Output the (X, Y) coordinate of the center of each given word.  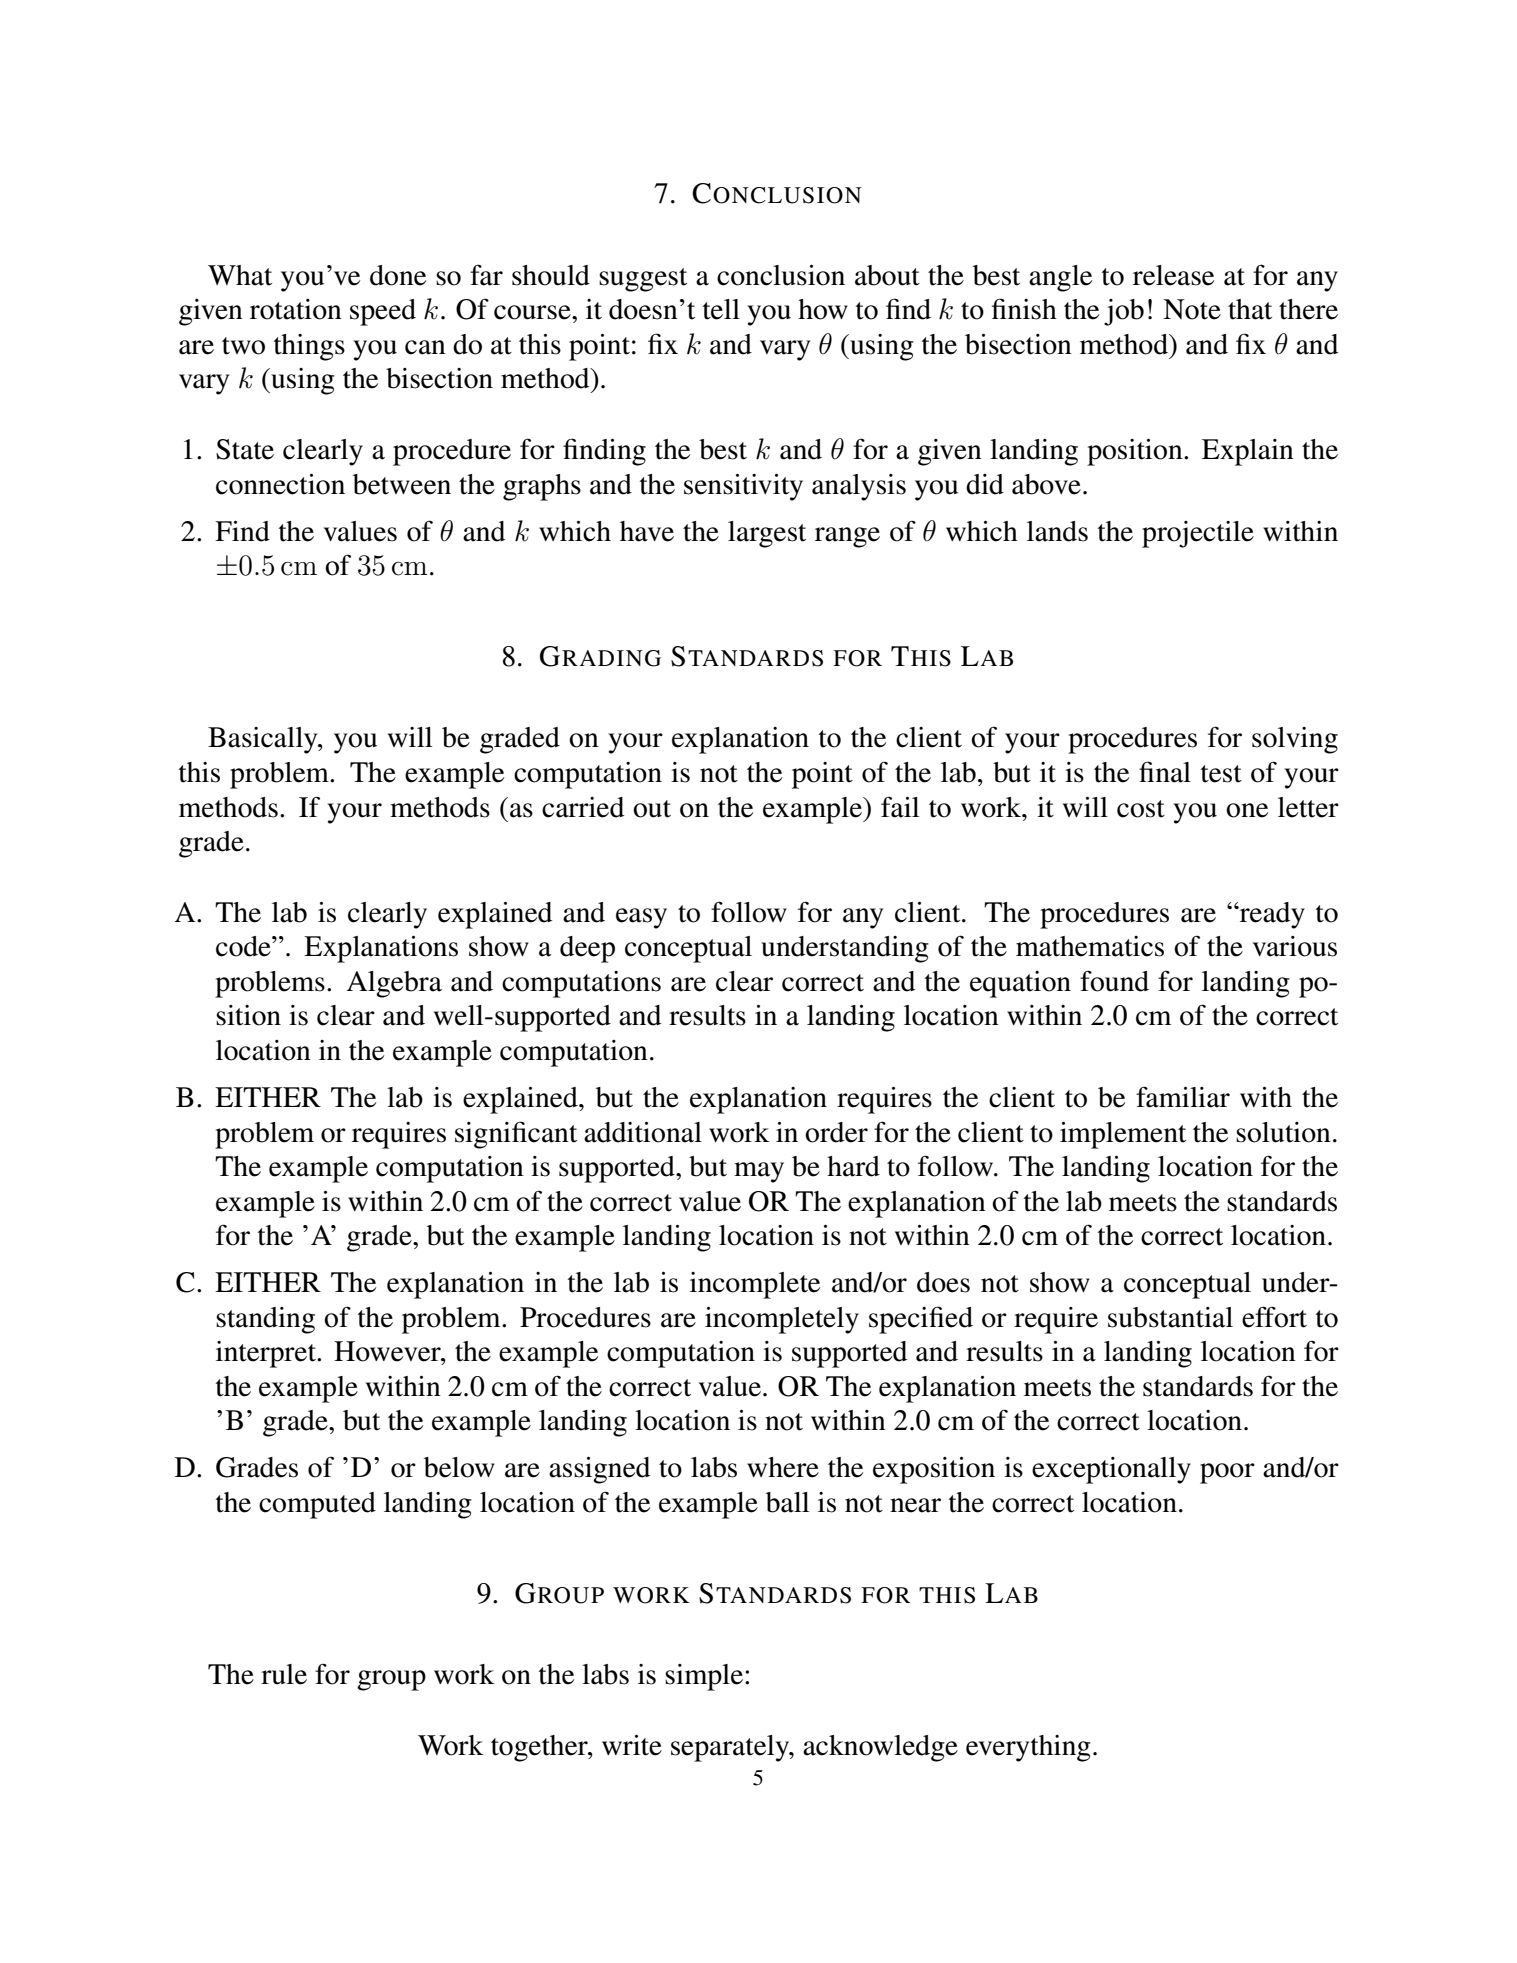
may (759, 1172)
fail (900, 807)
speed (383, 312)
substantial (1170, 1317)
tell (721, 309)
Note (1192, 309)
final (1165, 772)
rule (284, 1674)
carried (583, 807)
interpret (267, 1354)
